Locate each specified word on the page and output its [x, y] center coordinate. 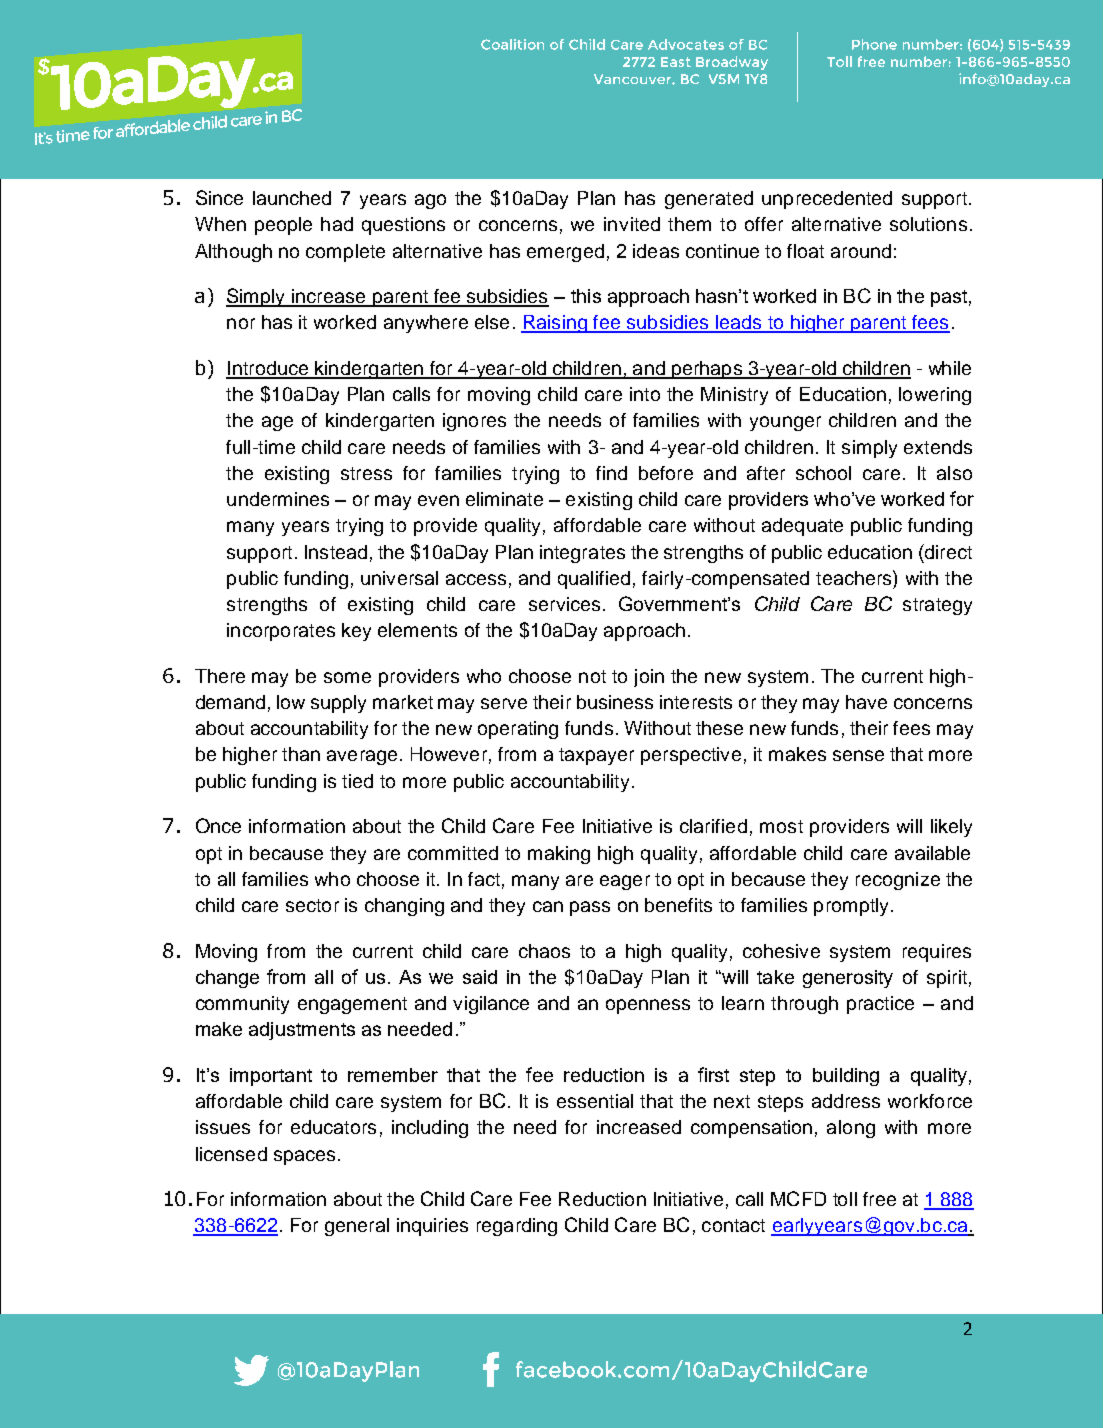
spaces [304, 1157]
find [611, 473]
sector [312, 905]
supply [338, 704]
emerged [565, 253]
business [615, 702]
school [823, 473]
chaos [544, 951]
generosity [848, 979]
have [866, 702]
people [283, 226]
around [861, 251]
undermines [278, 499]
